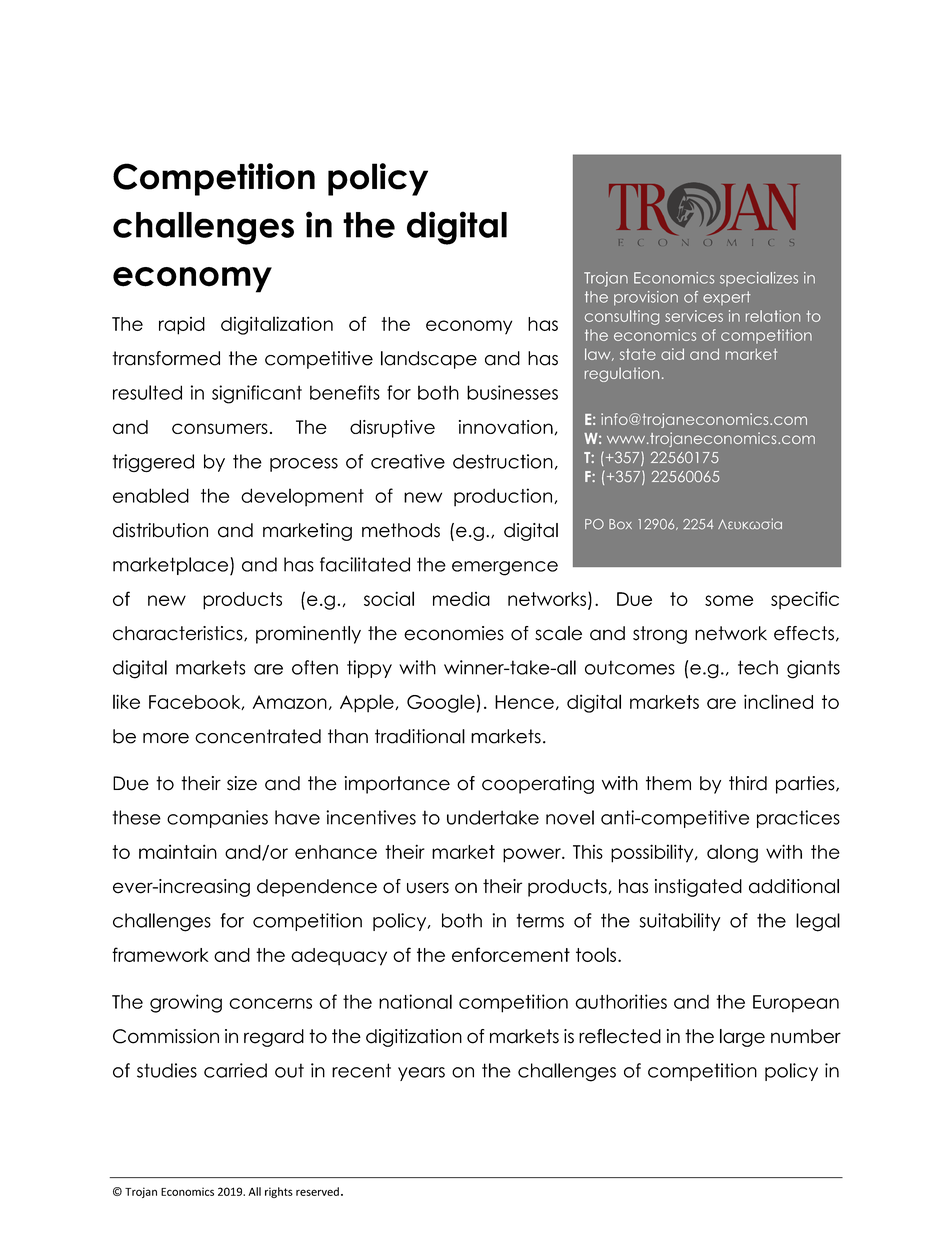 The width and height of the screenshot is (952, 1233). I want to click on years, so click(421, 1074).
